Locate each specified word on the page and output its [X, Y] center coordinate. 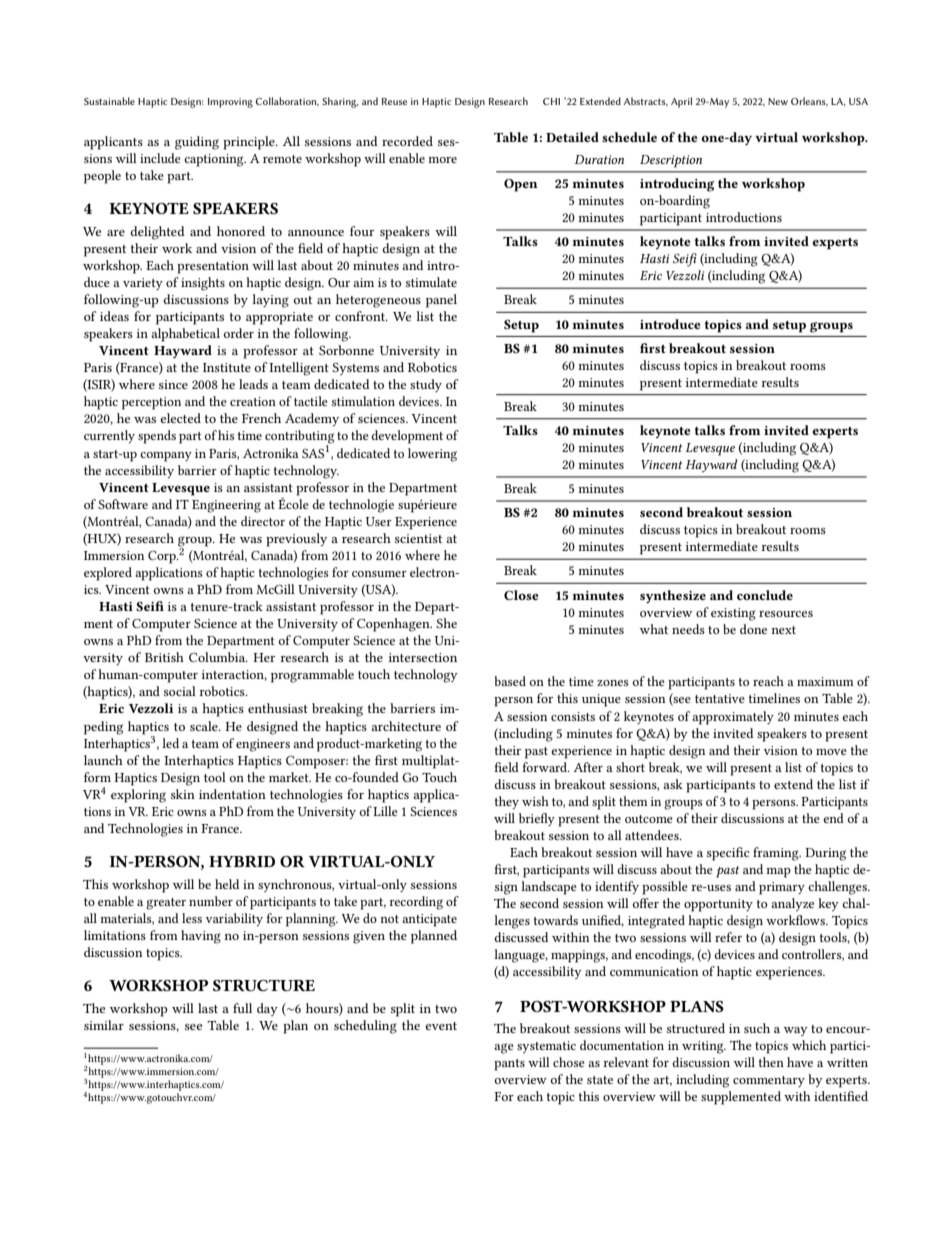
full [242, 1008]
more [442, 160]
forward [546, 767]
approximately [733, 718]
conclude [765, 595]
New [778, 101]
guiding [197, 143]
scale [205, 726]
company [166, 457]
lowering [432, 455]
